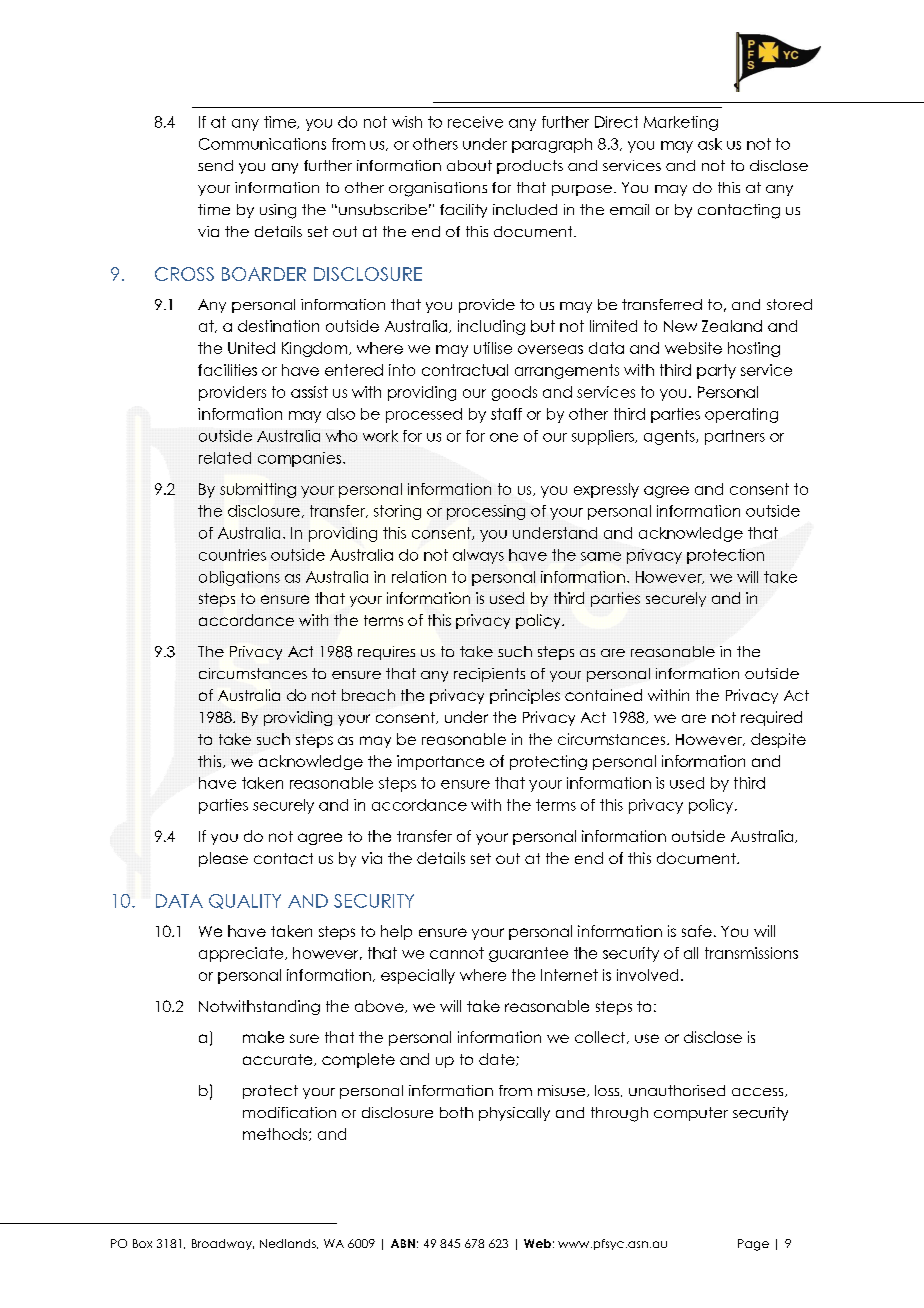  What do you see at coordinates (142, 1243) in the image?
I see `Box` at bounding box center [142, 1243].
